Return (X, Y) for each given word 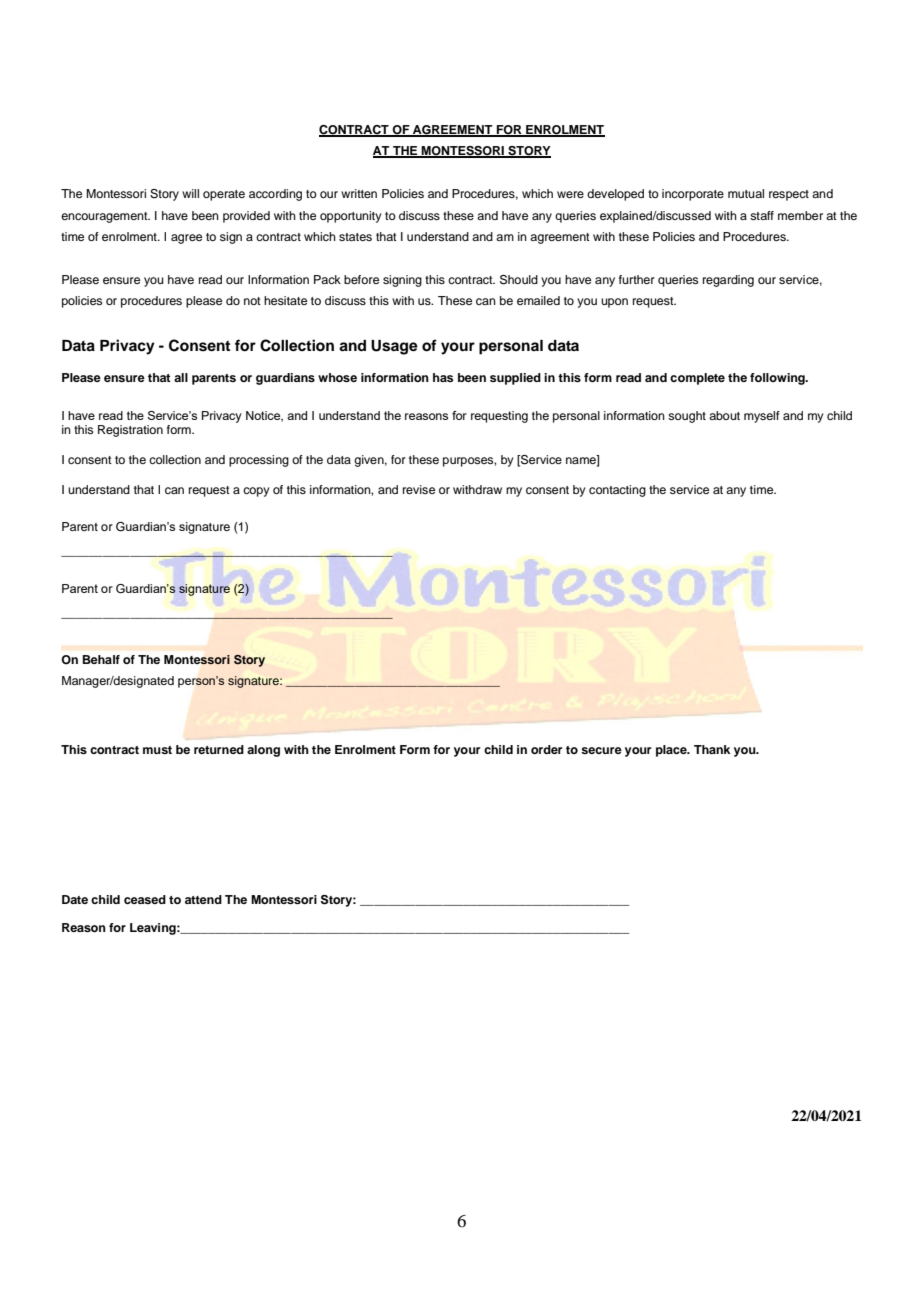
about (724, 415)
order (546, 749)
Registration (130, 431)
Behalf (101, 659)
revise (419, 489)
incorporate (693, 195)
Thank (712, 749)
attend (203, 899)
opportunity (351, 217)
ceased (145, 899)
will (190, 193)
